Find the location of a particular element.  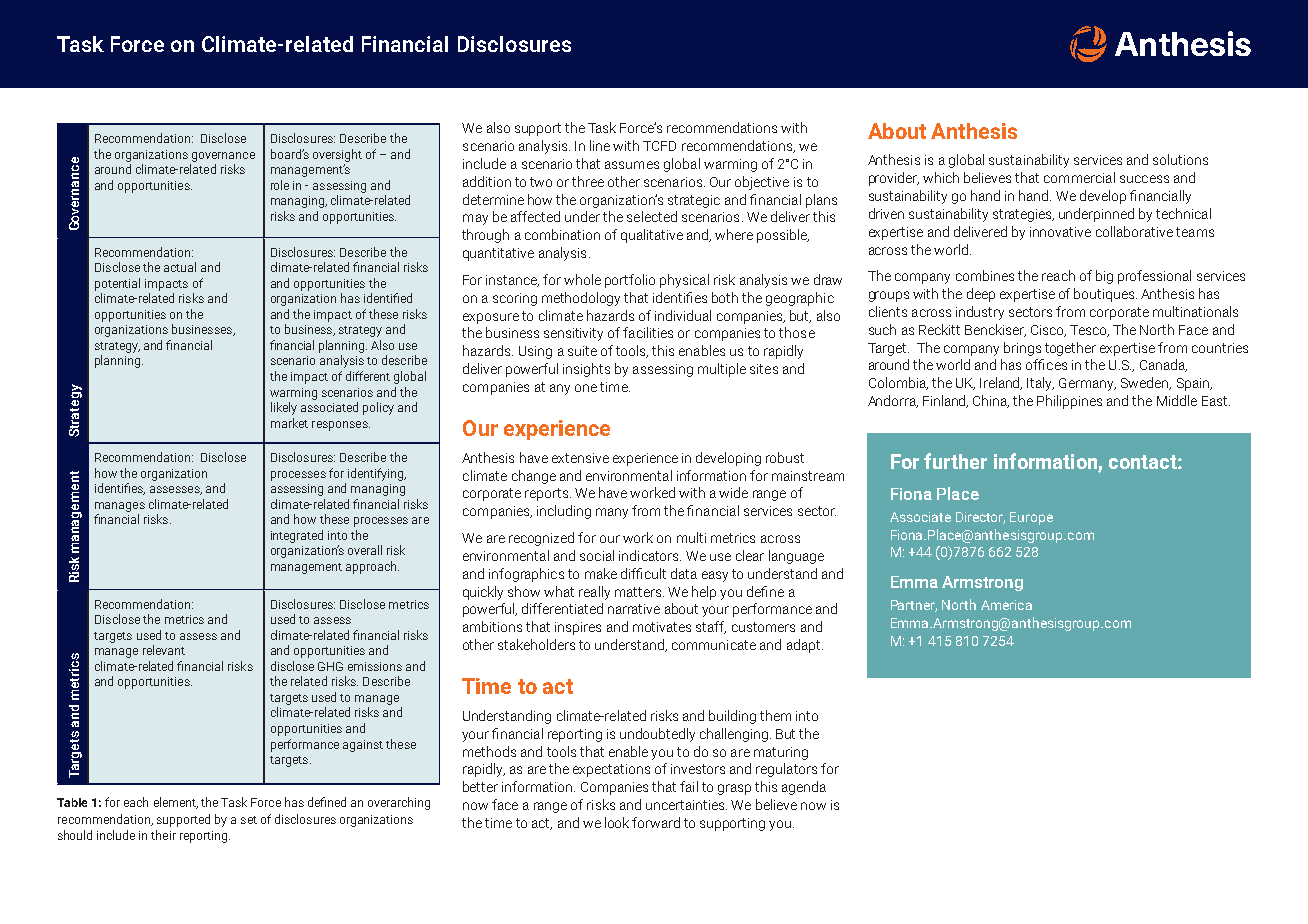

building is located at coordinates (732, 717).
